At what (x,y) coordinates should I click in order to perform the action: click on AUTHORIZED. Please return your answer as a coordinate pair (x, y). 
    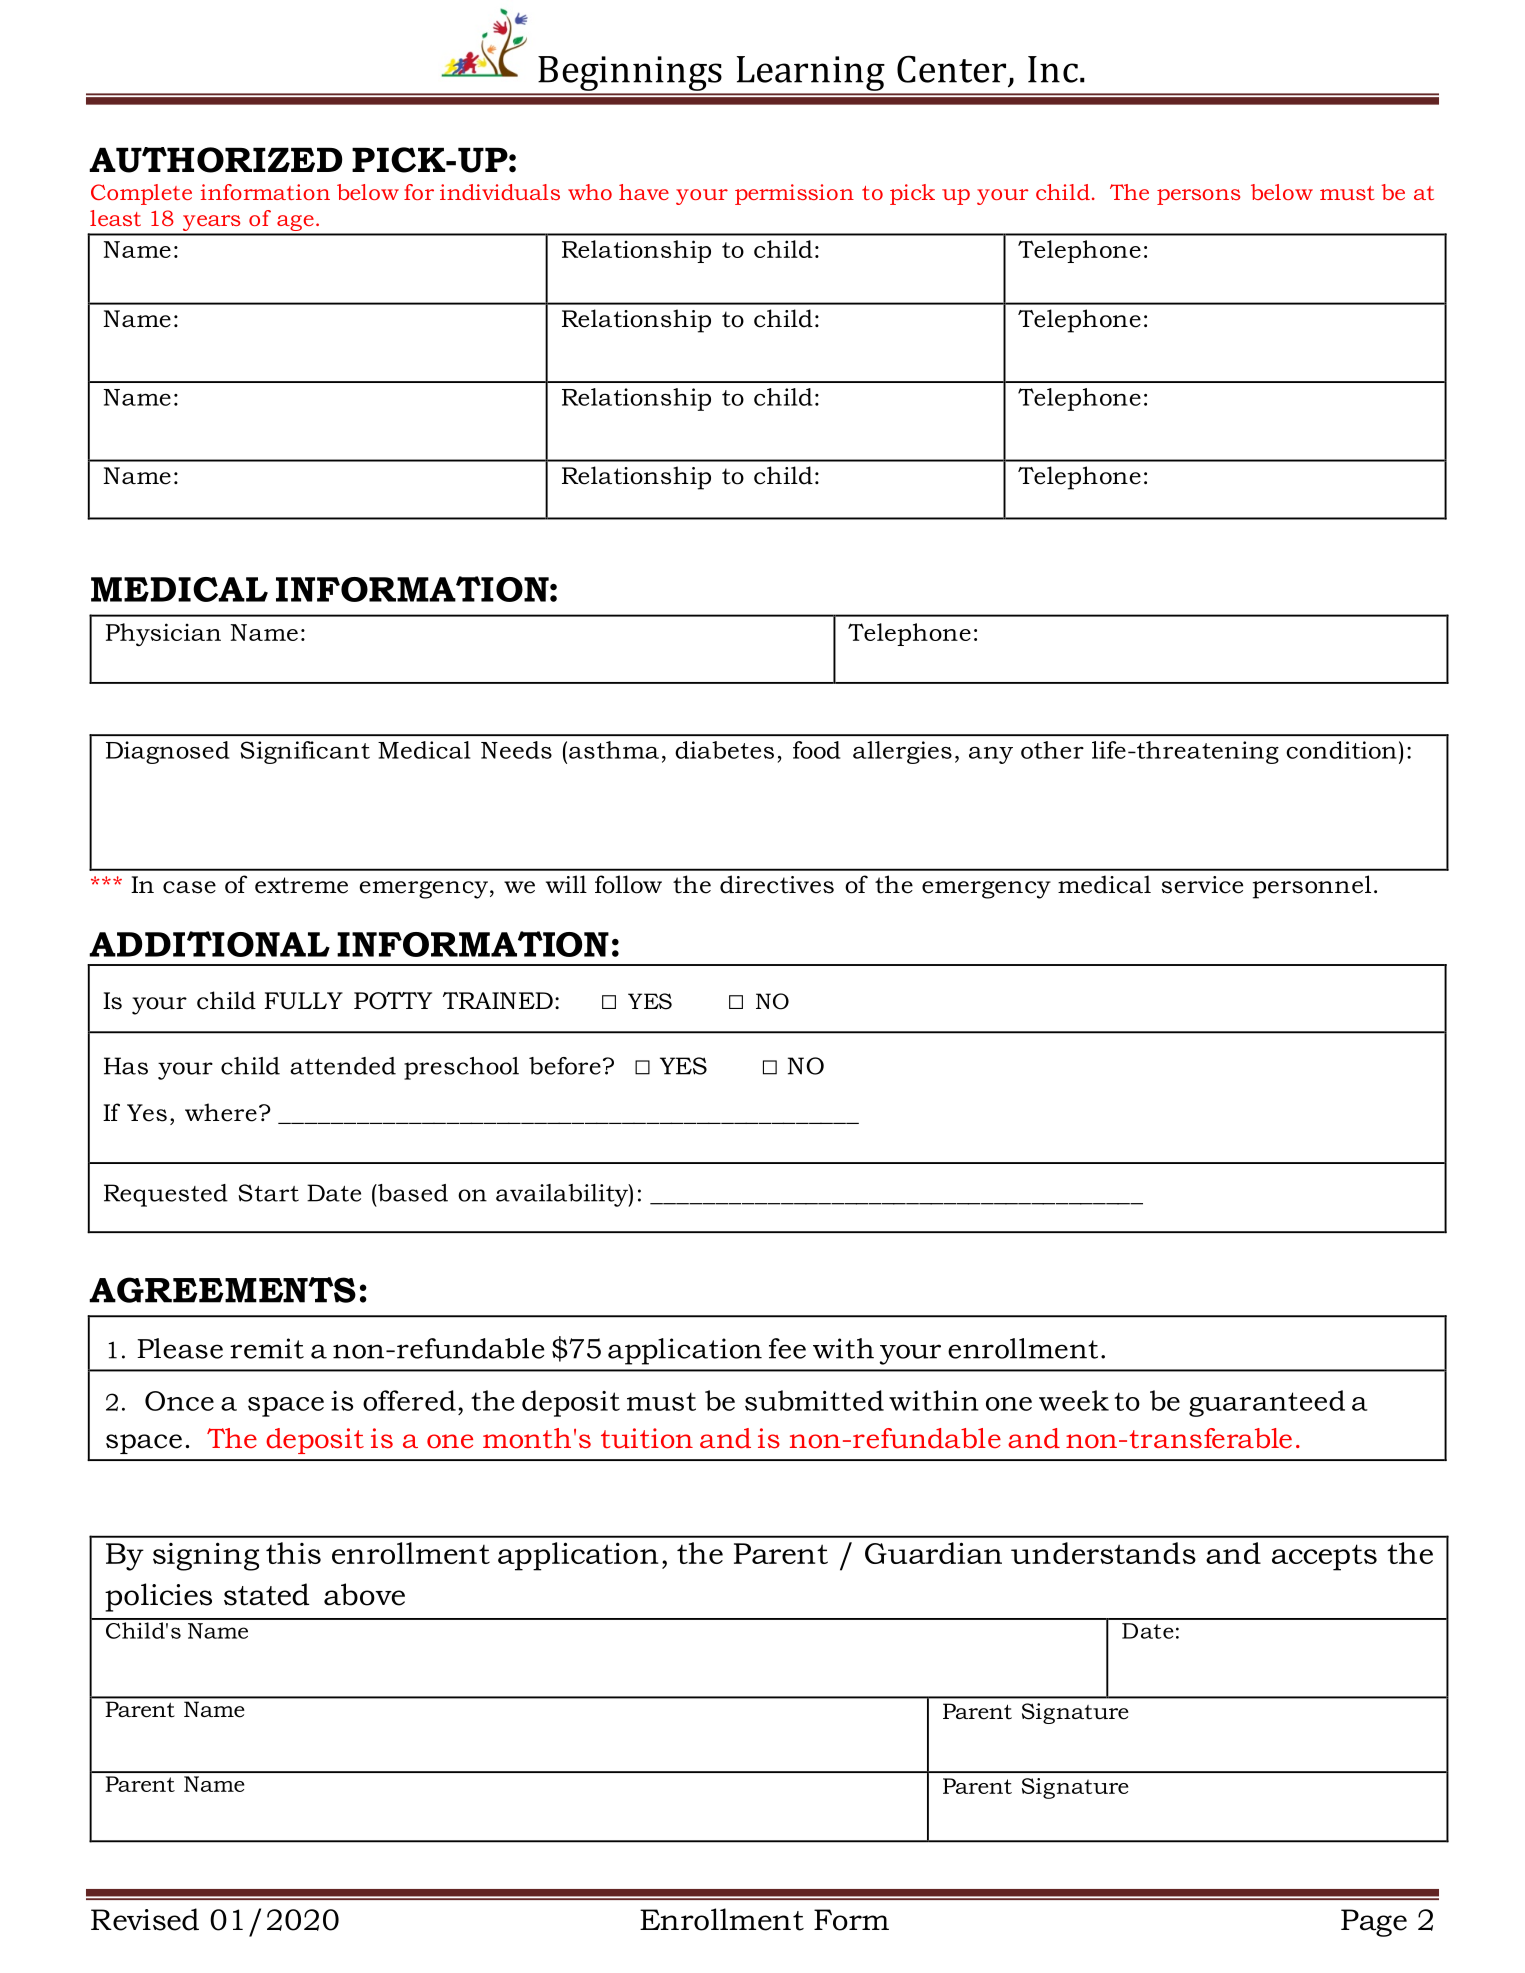
    Looking at the image, I should click on (215, 160).
